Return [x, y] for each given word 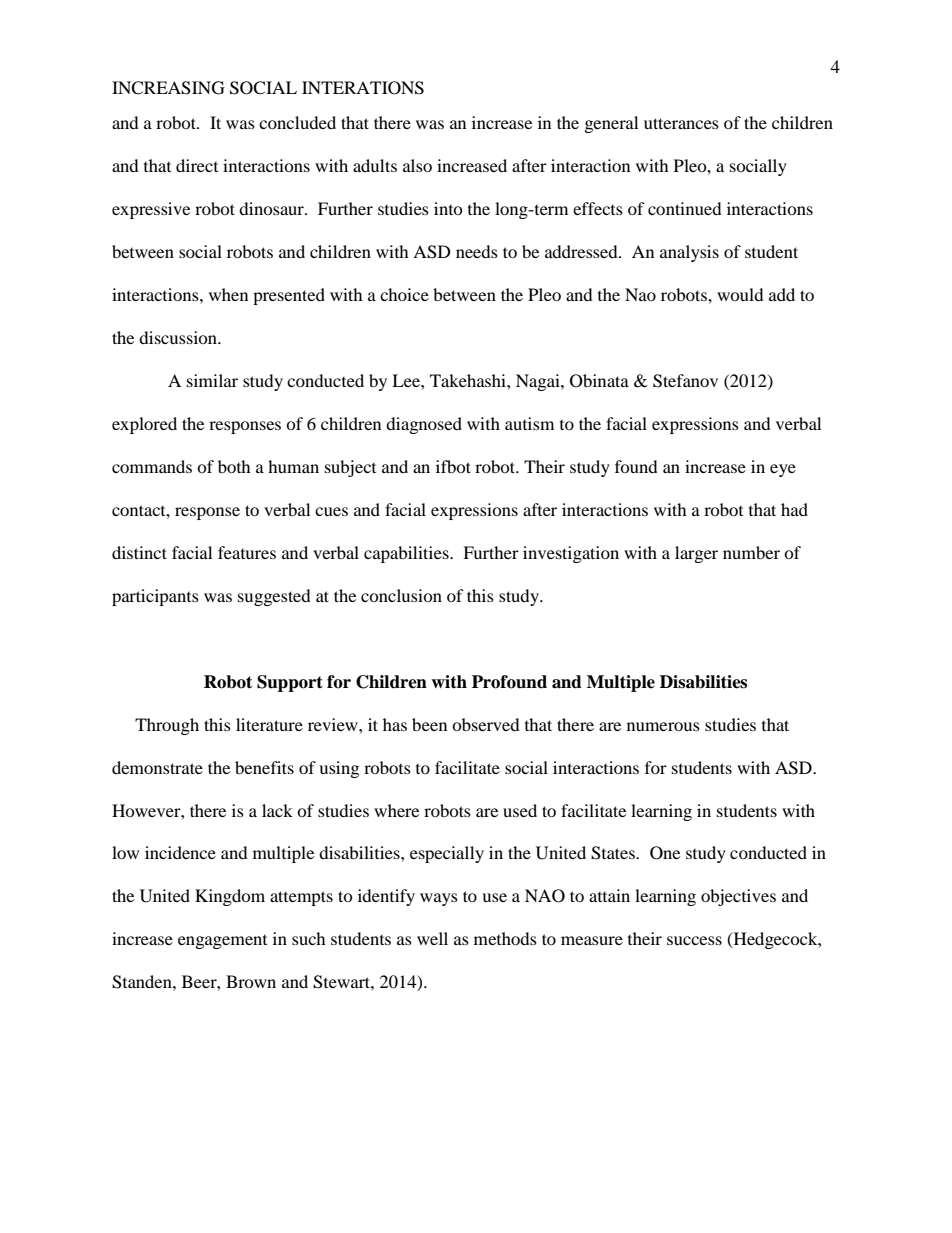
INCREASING [168, 88]
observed [486, 724]
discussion [179, 337]
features [247, 552]
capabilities [407, 554]
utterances [681, 123]
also [417, 165]
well [432, 938]
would [740, 294]
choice [404, 294]
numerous [663, 726]
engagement [222, 942]
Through [167, 726]
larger [696, 554]
